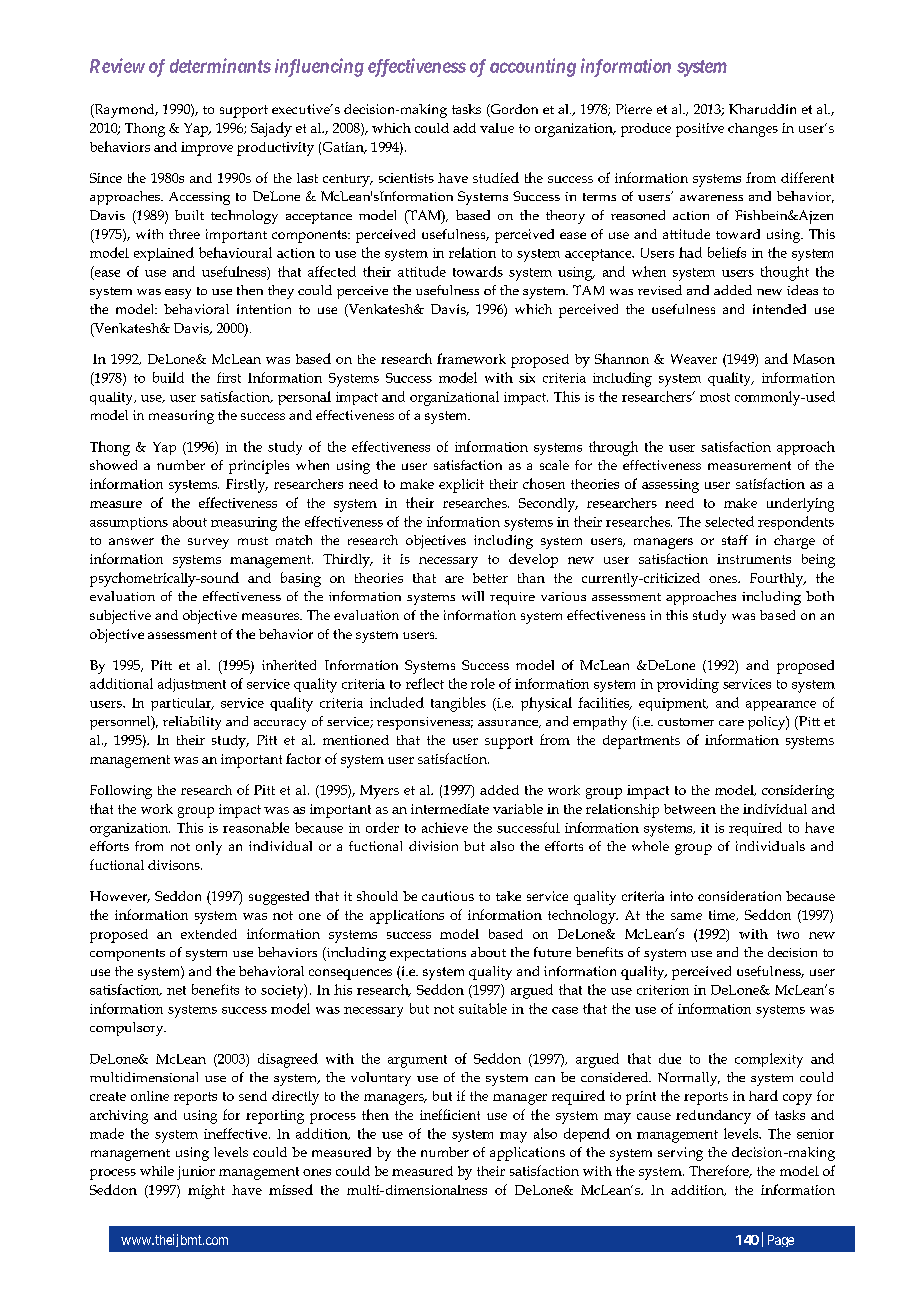 This screenshot has height=1307, width=924. Describe the element at coordinates (739, 896) in the screenshot. I see `consideration` at that location.
